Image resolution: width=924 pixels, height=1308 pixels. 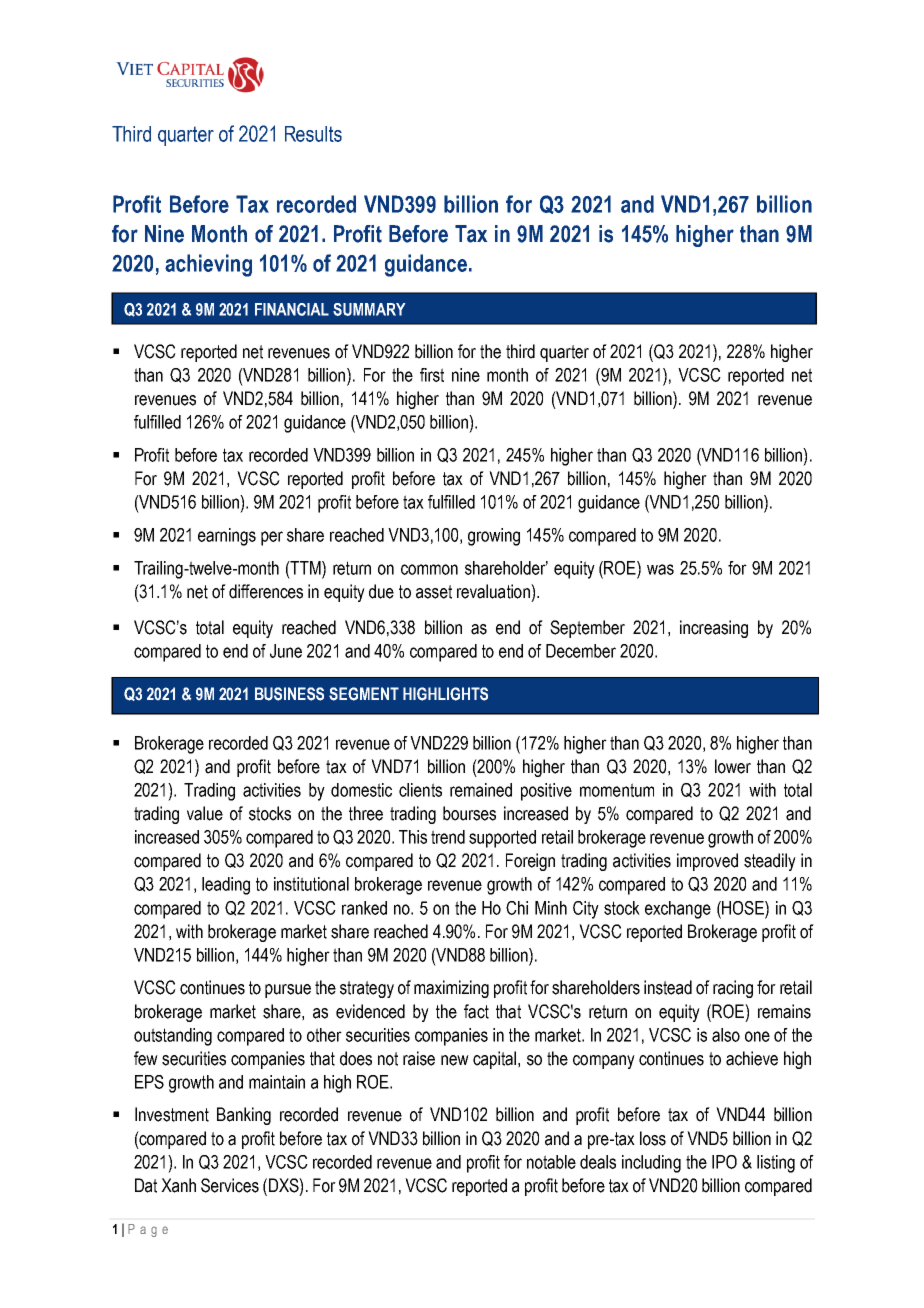 I want to click on increasing, so click(x=714, y=629).
